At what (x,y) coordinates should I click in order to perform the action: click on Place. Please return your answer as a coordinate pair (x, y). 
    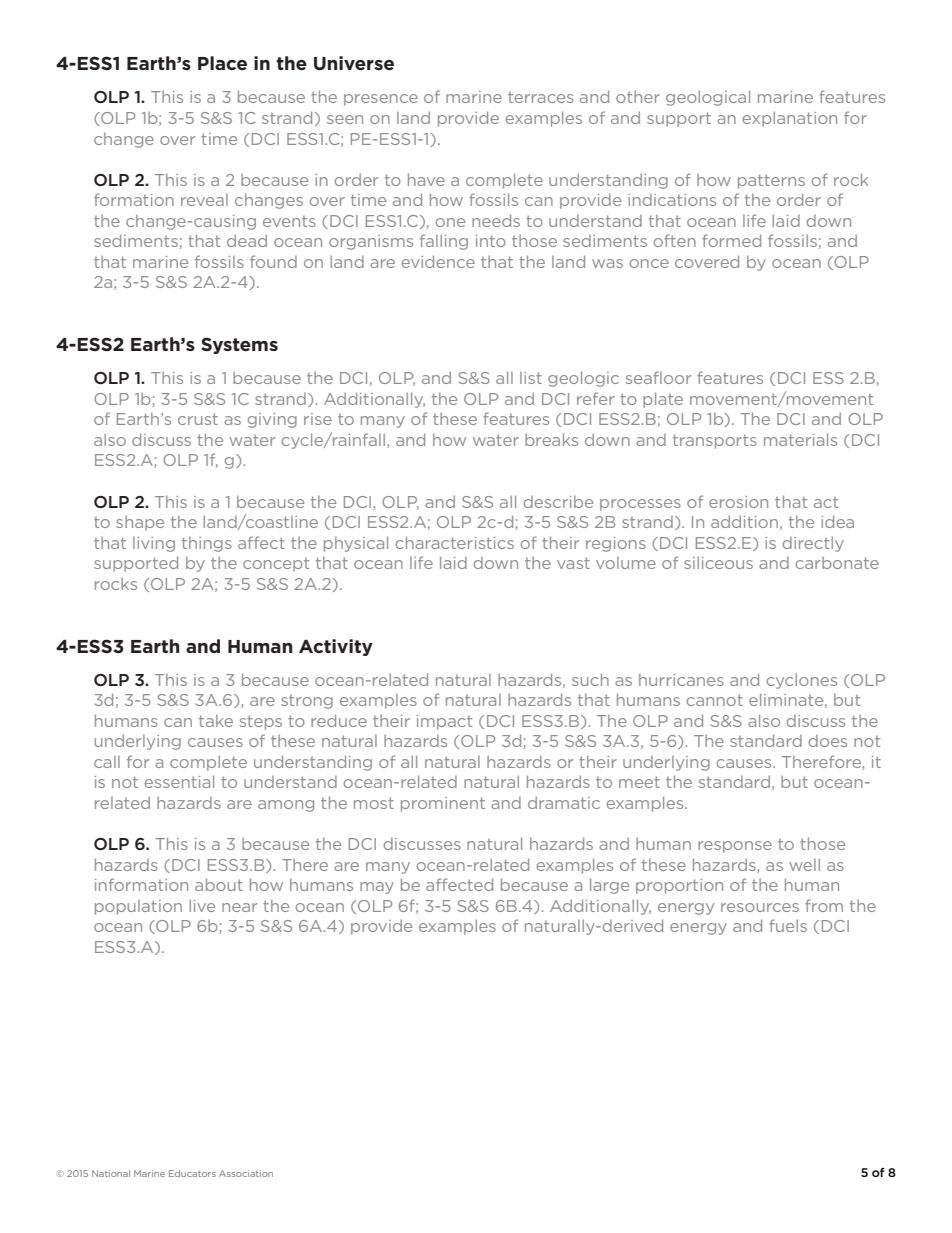
    Looking at the image, I should click on (222, 63).
